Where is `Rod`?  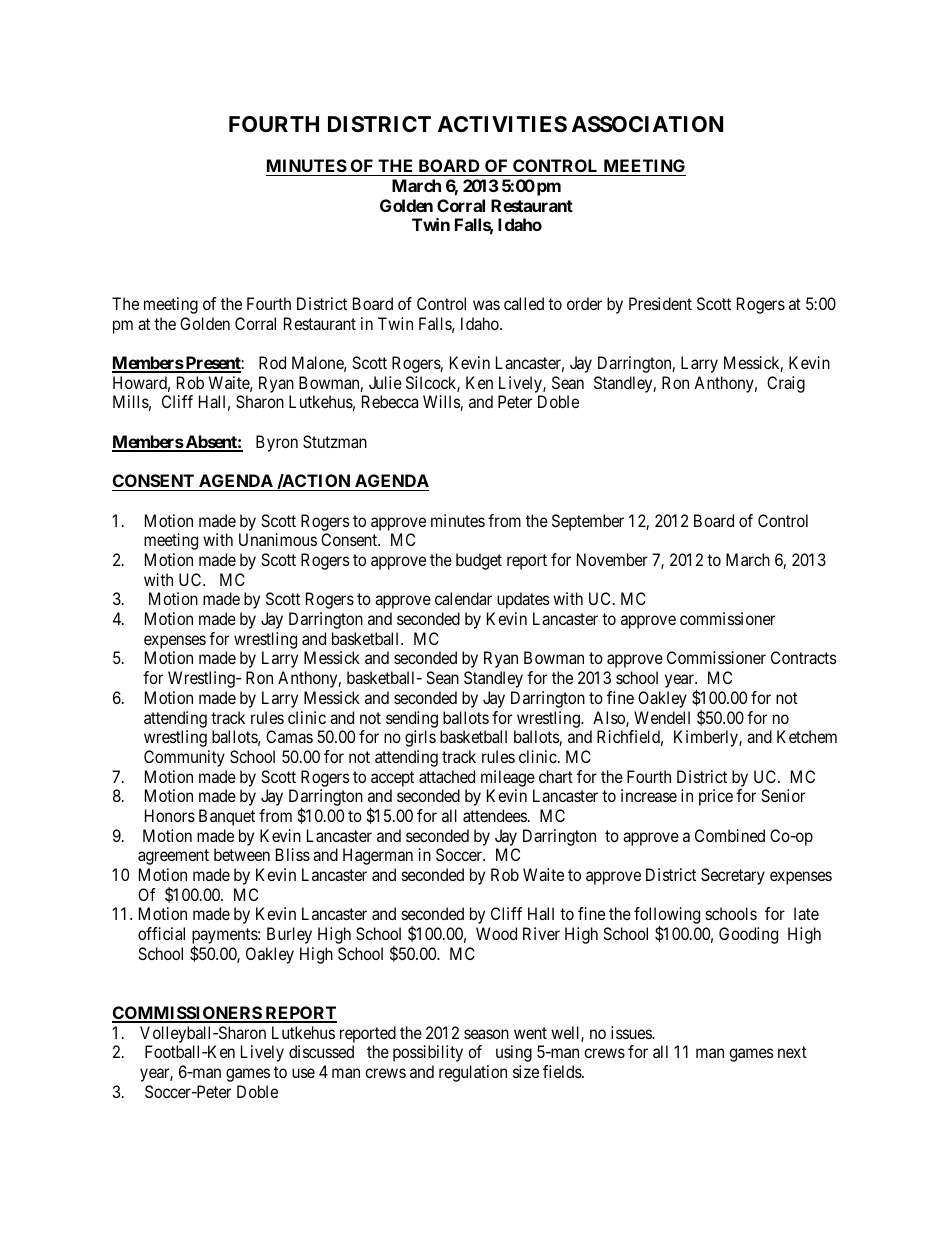
Rod is located at coordinates (272, 362).
